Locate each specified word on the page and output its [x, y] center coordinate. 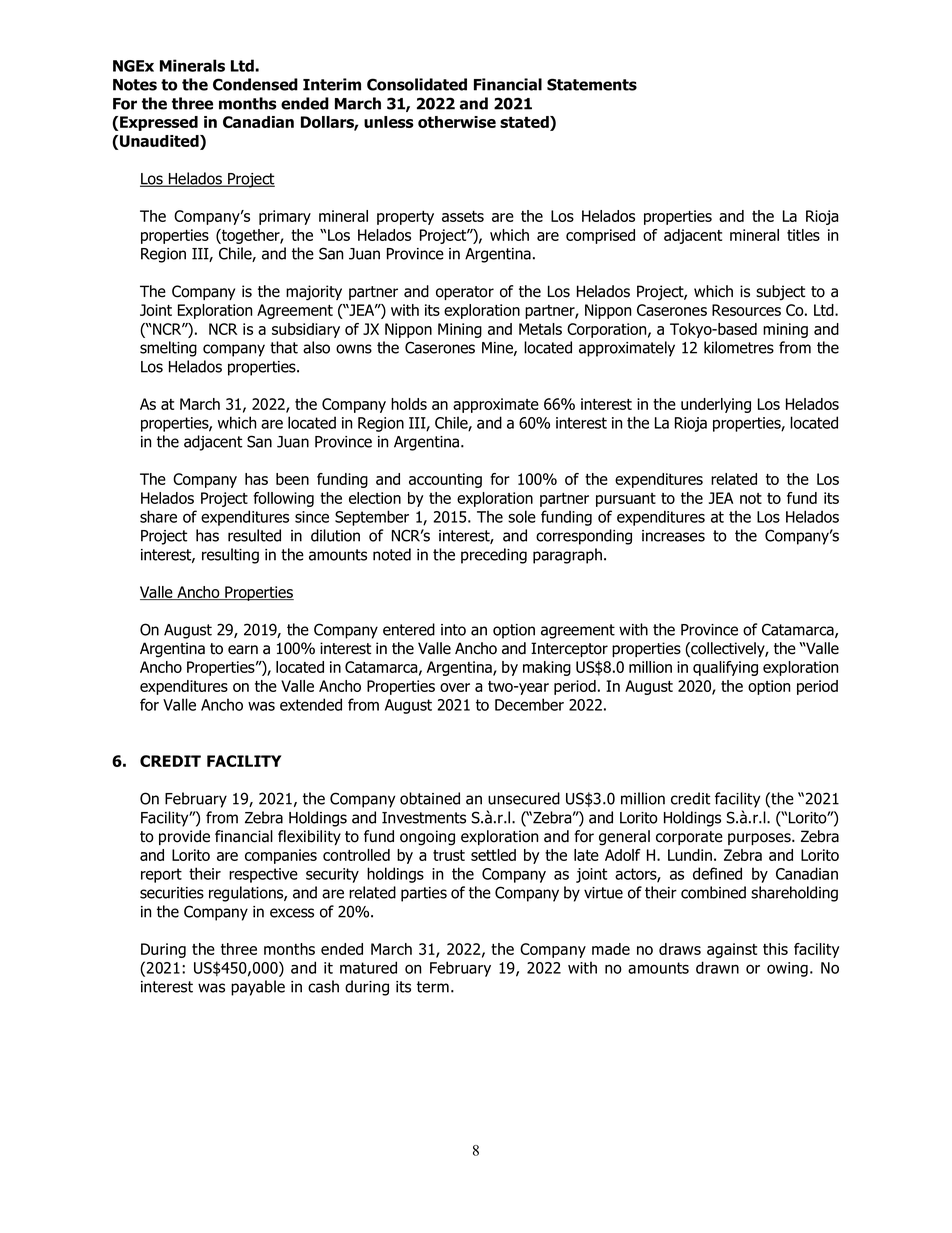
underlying [716, 405]
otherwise [457, 122]
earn [243, 650]
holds [409, 404]
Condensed [255, 84]
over [455, 687]
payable [258, 988]
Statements [592, 84]
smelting [168, 349]
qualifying [725, 668]
